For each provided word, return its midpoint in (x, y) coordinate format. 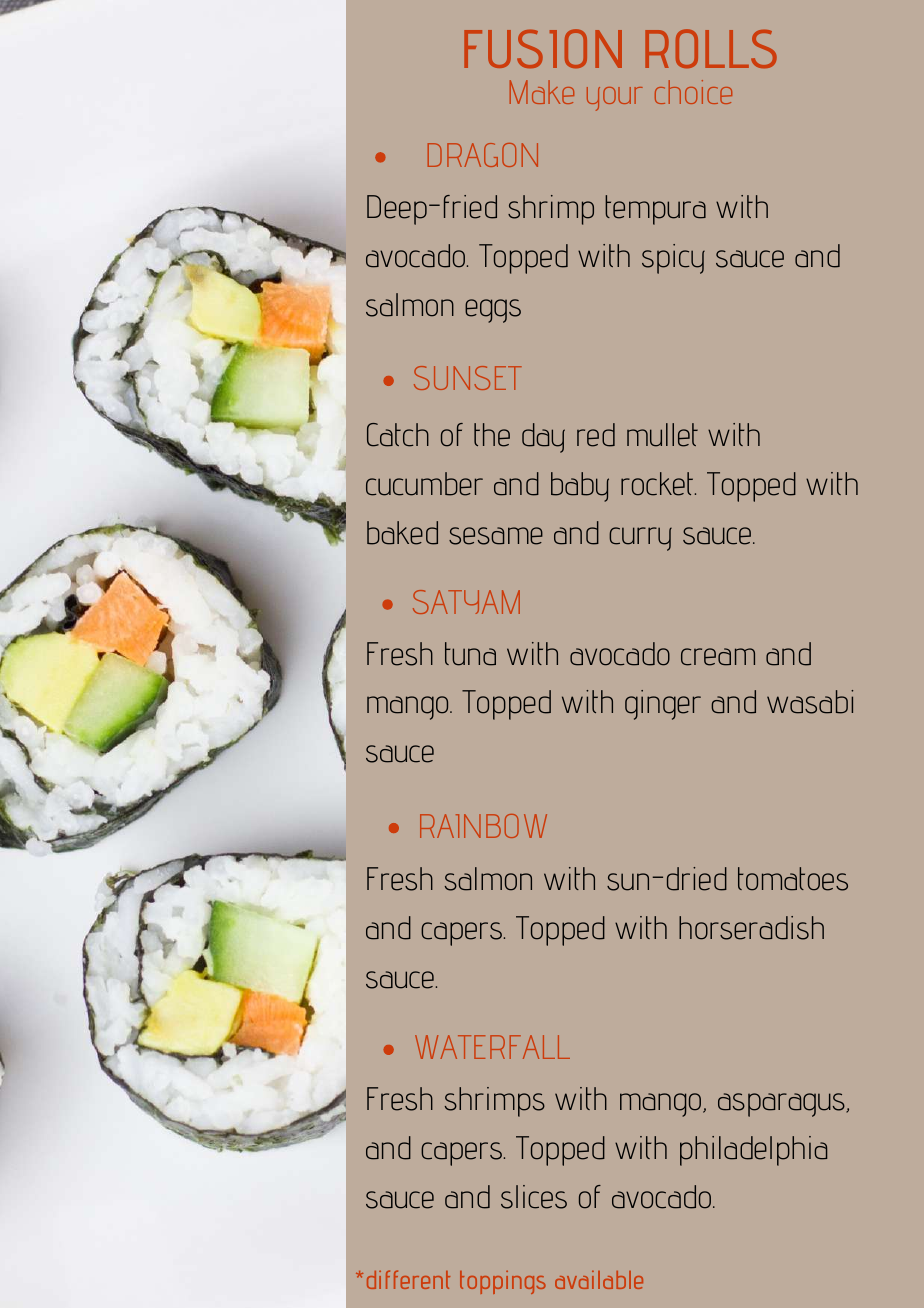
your (615, 99)
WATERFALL (492, 1047)
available (599, 1280)
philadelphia (753, 1151)
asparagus (782, 1105)
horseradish (751, 928)
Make (542, 92)
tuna (470, 654)
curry (640, 539)
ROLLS (711, 48)
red (596, 435)
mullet (662, 435)
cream (718, 657)
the (492, 435)
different (408, 1279)
